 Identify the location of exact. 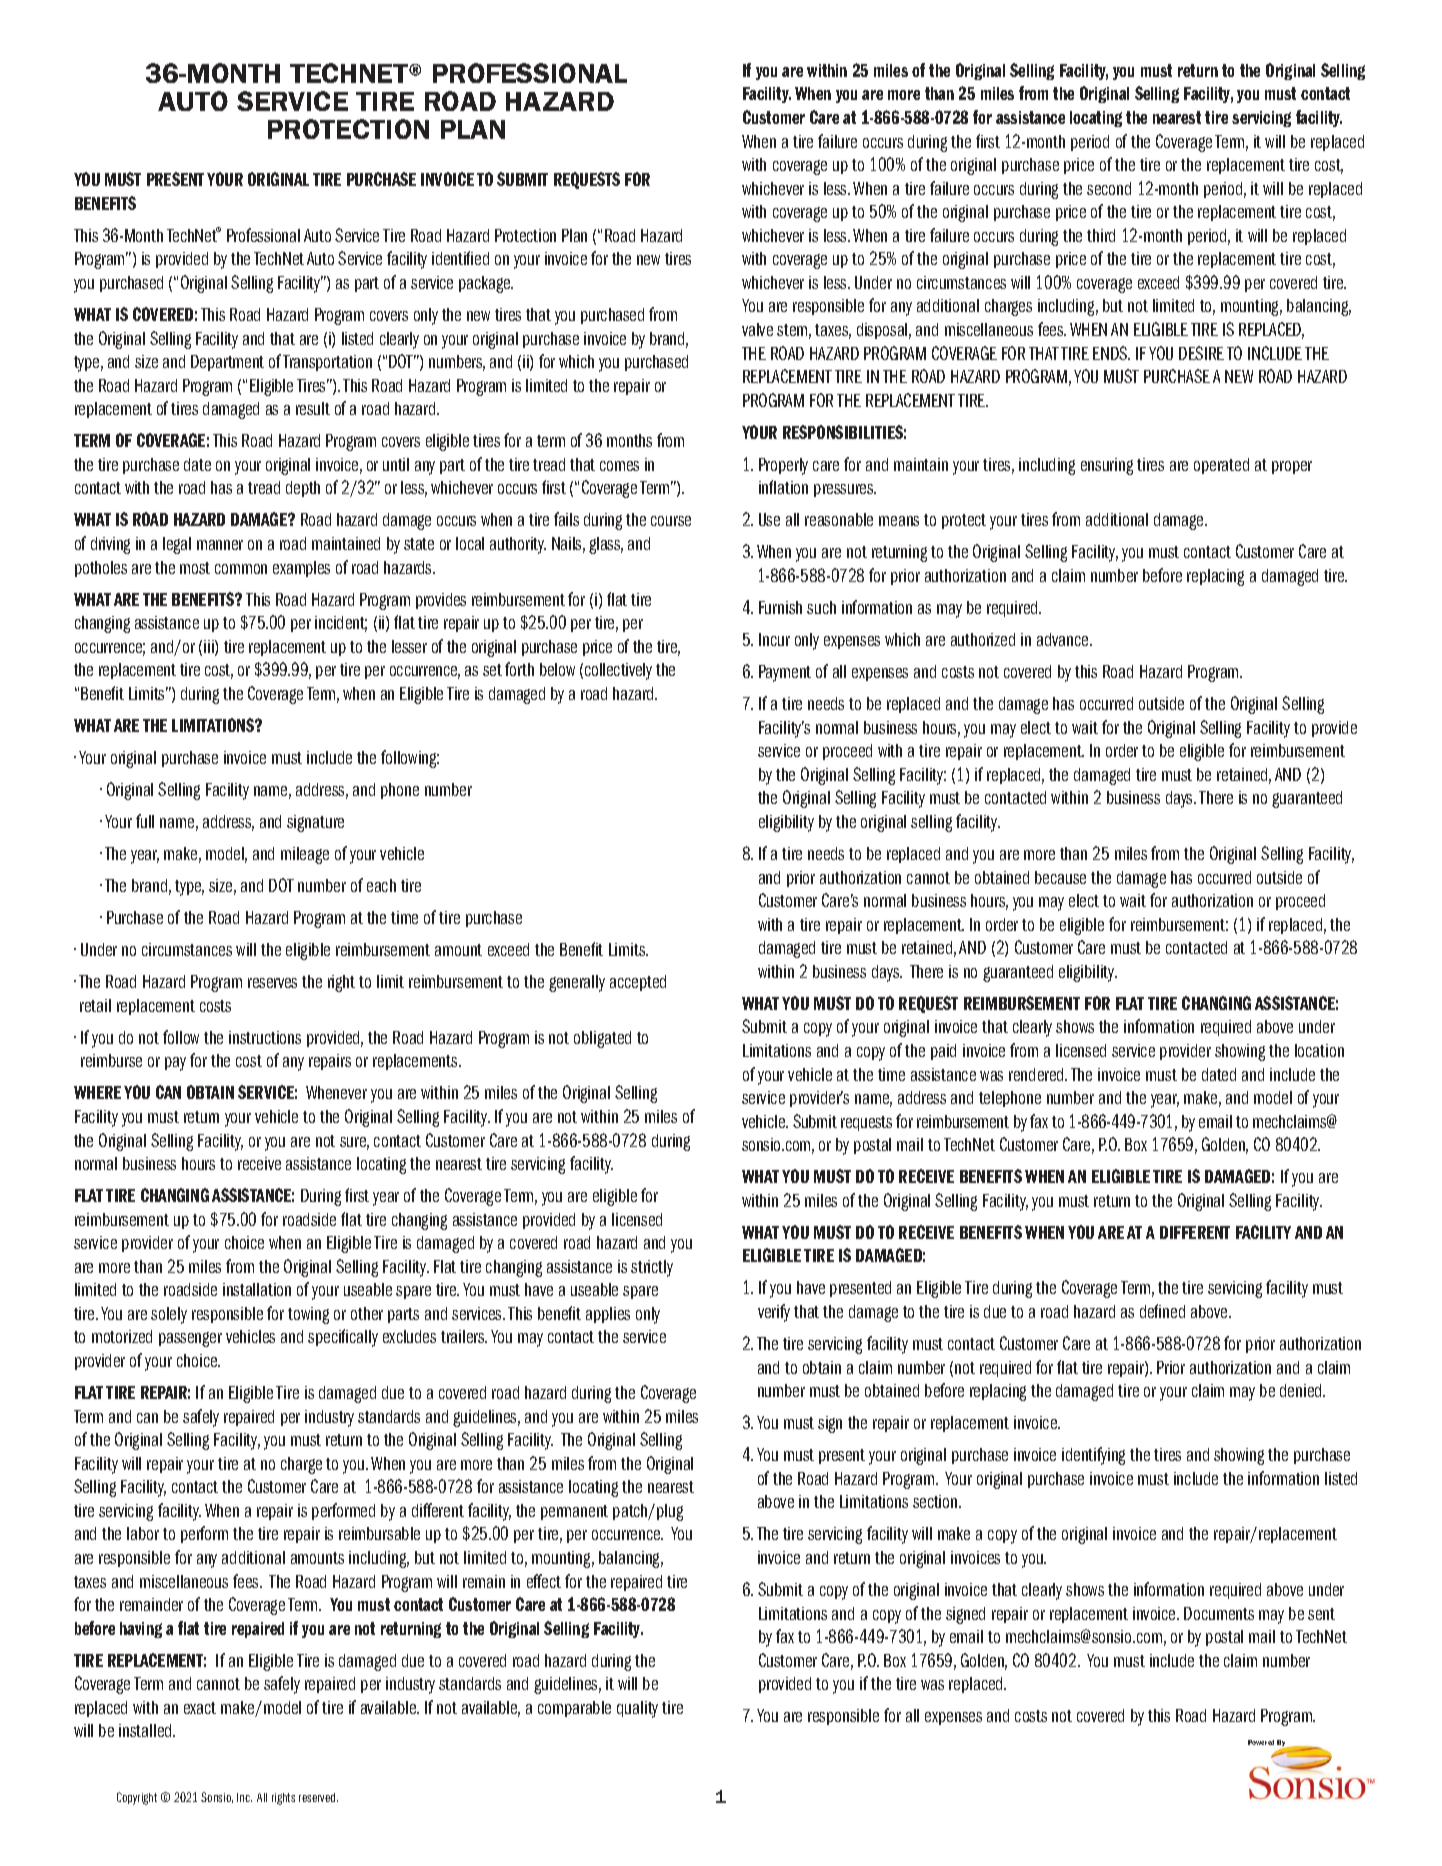
(200, 1708).
